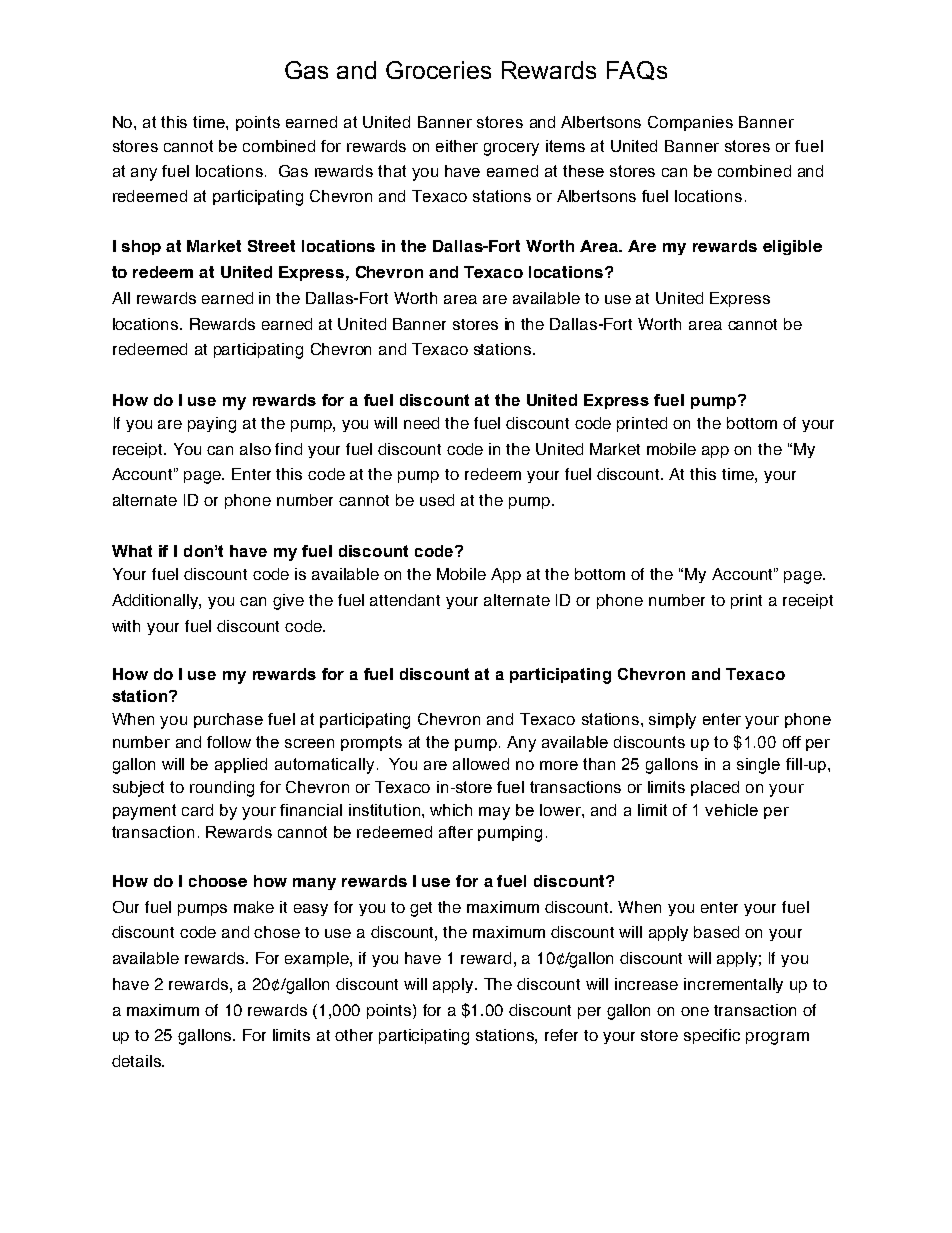 The width and height of the screenshot is (952, 1233). I want to click on refer, so click(561, 1035).
